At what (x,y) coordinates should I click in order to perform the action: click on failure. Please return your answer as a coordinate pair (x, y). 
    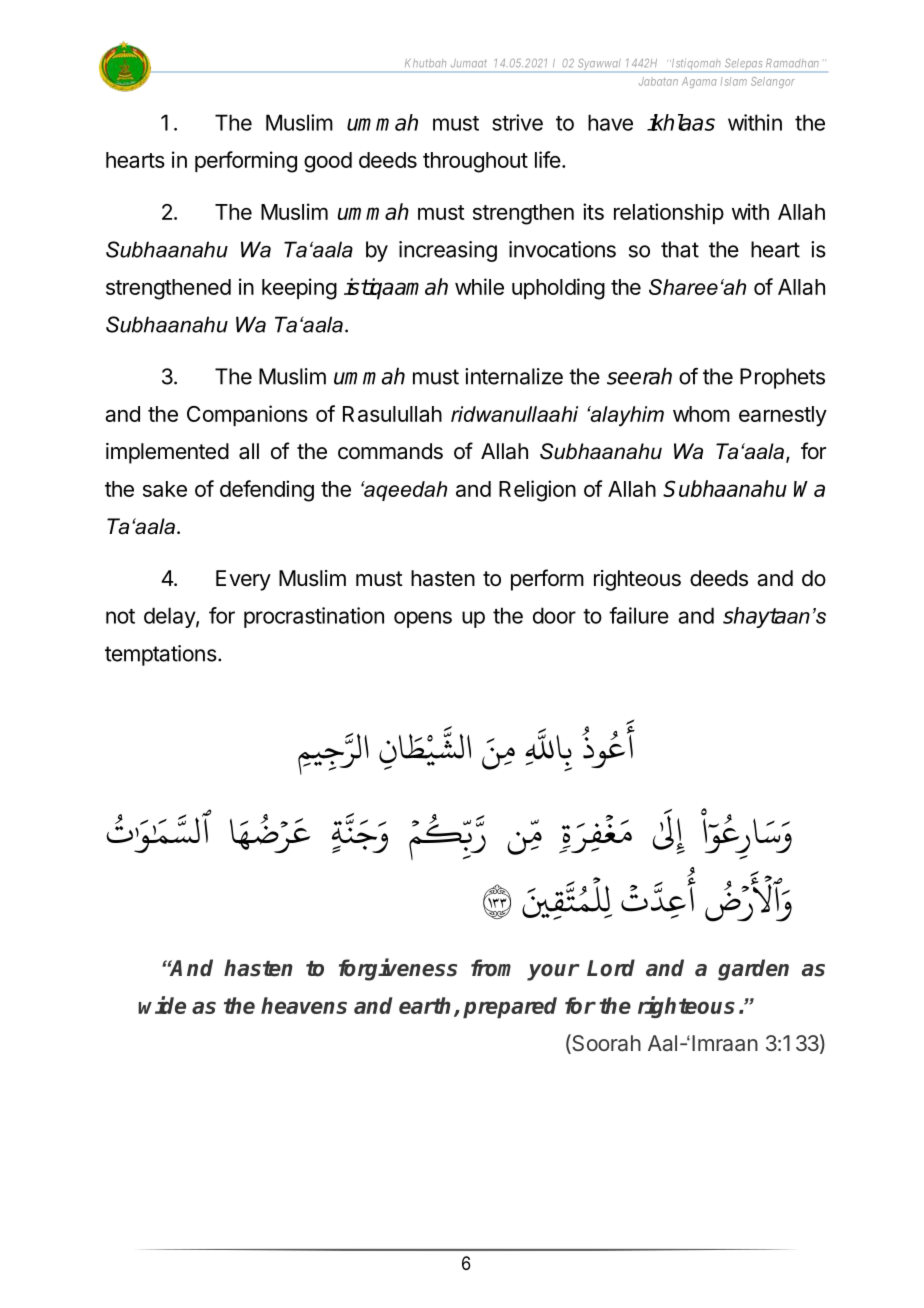
    Looking at the image, I should click on (639, 615).
